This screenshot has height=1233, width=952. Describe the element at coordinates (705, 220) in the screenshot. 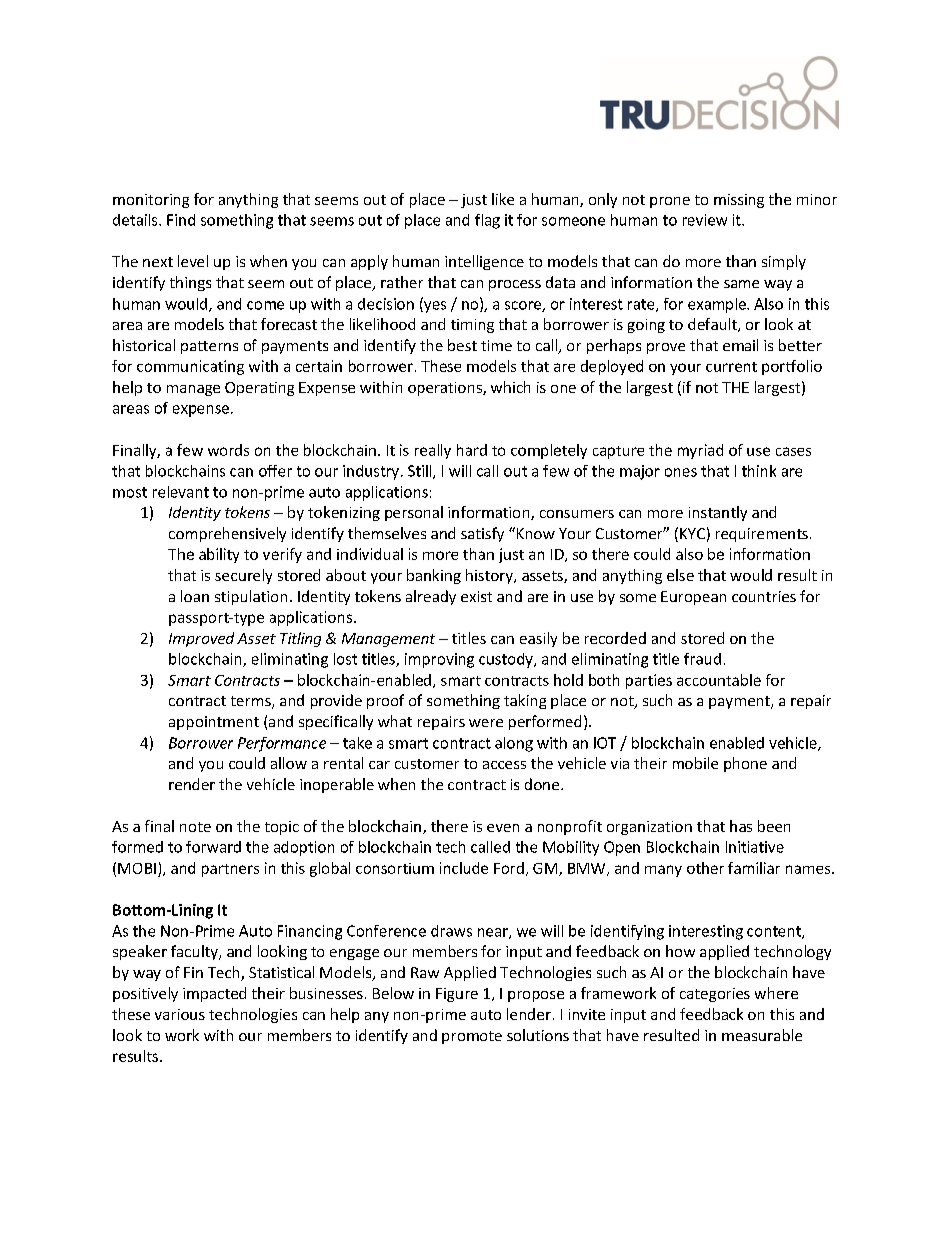

I see `review` at that location.
